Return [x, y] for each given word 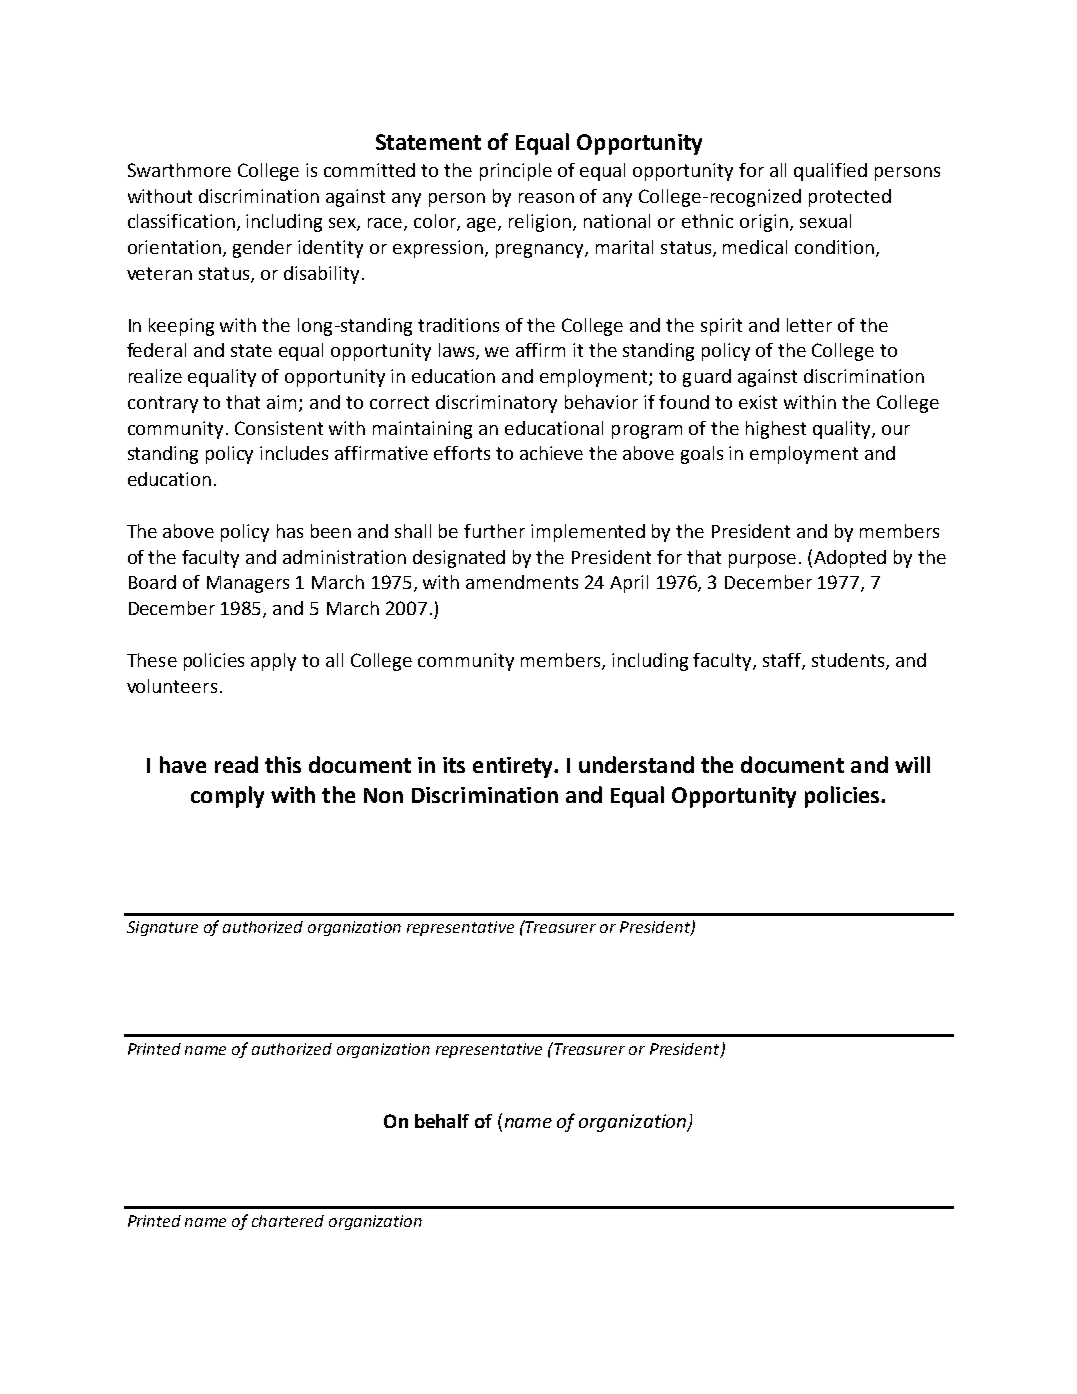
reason [546, 198]
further [494, 531]
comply [227, 797]
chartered [288, 1221]
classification [181, 221]
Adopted [850, 559]
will [912, 764]
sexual [825, 221]
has [290, 531]
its [454, 765]
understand [636, 764]
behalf [442, 1121]
